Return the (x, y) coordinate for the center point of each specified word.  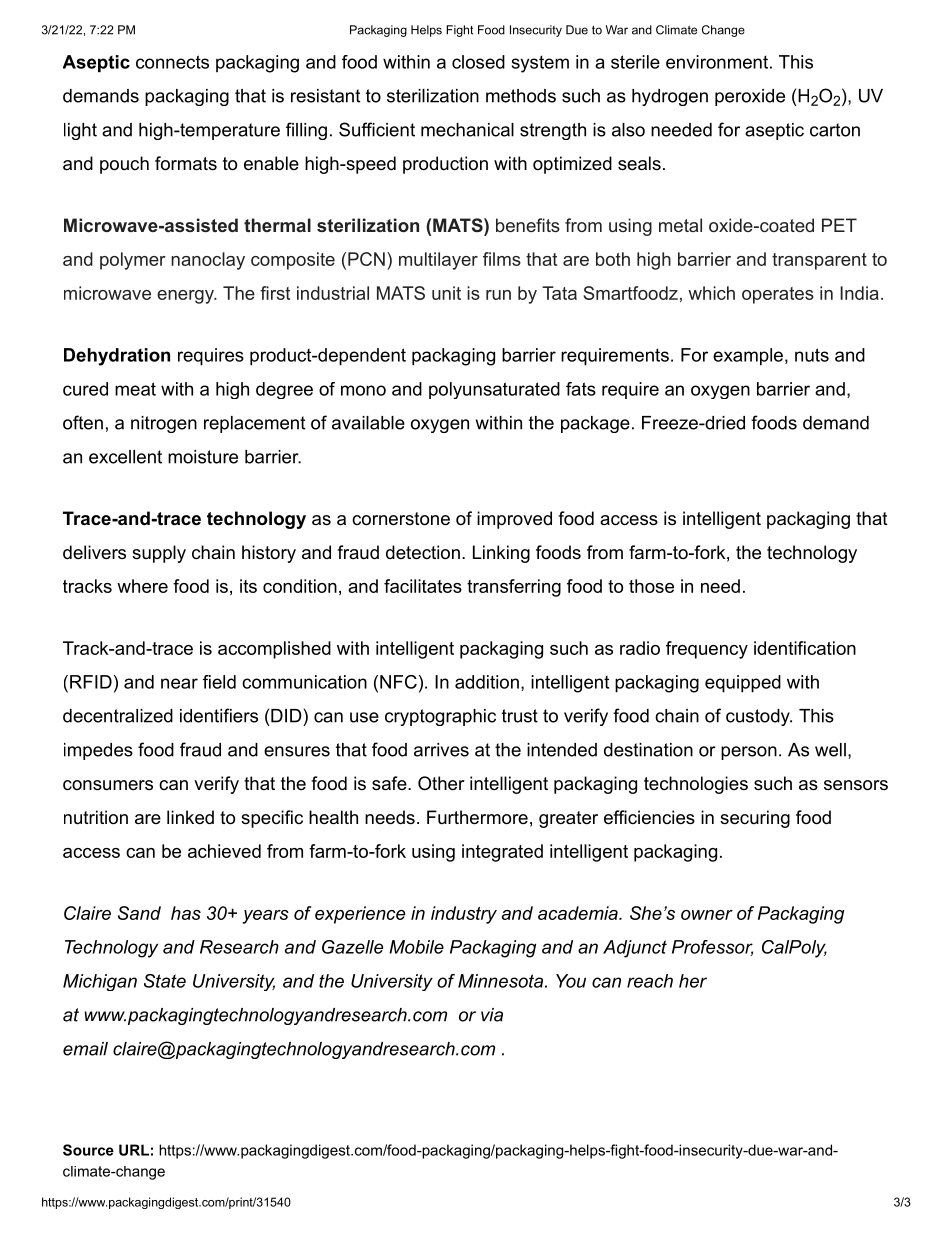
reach (650, 981)
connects (172, 62)
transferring (514, 588)
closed (478, 62)
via (492, 1015)
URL (134, 1150)
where (142, 586)
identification (805, 648)
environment (717, 62)
